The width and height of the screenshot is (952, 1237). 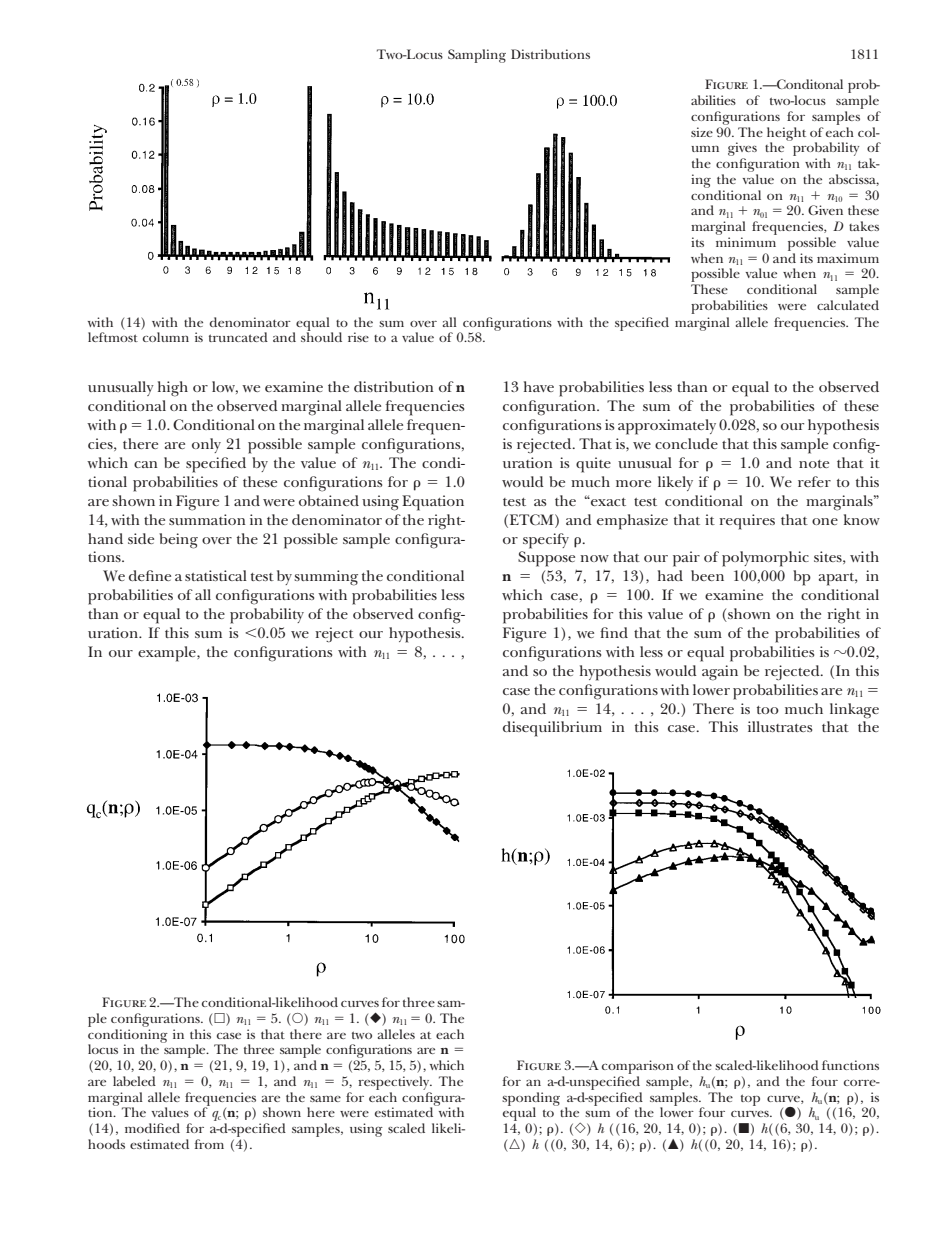 What do you see at coordinates (780, 726) in the screenshot?
I see `illustrates` at bounding box center [780, 726].
